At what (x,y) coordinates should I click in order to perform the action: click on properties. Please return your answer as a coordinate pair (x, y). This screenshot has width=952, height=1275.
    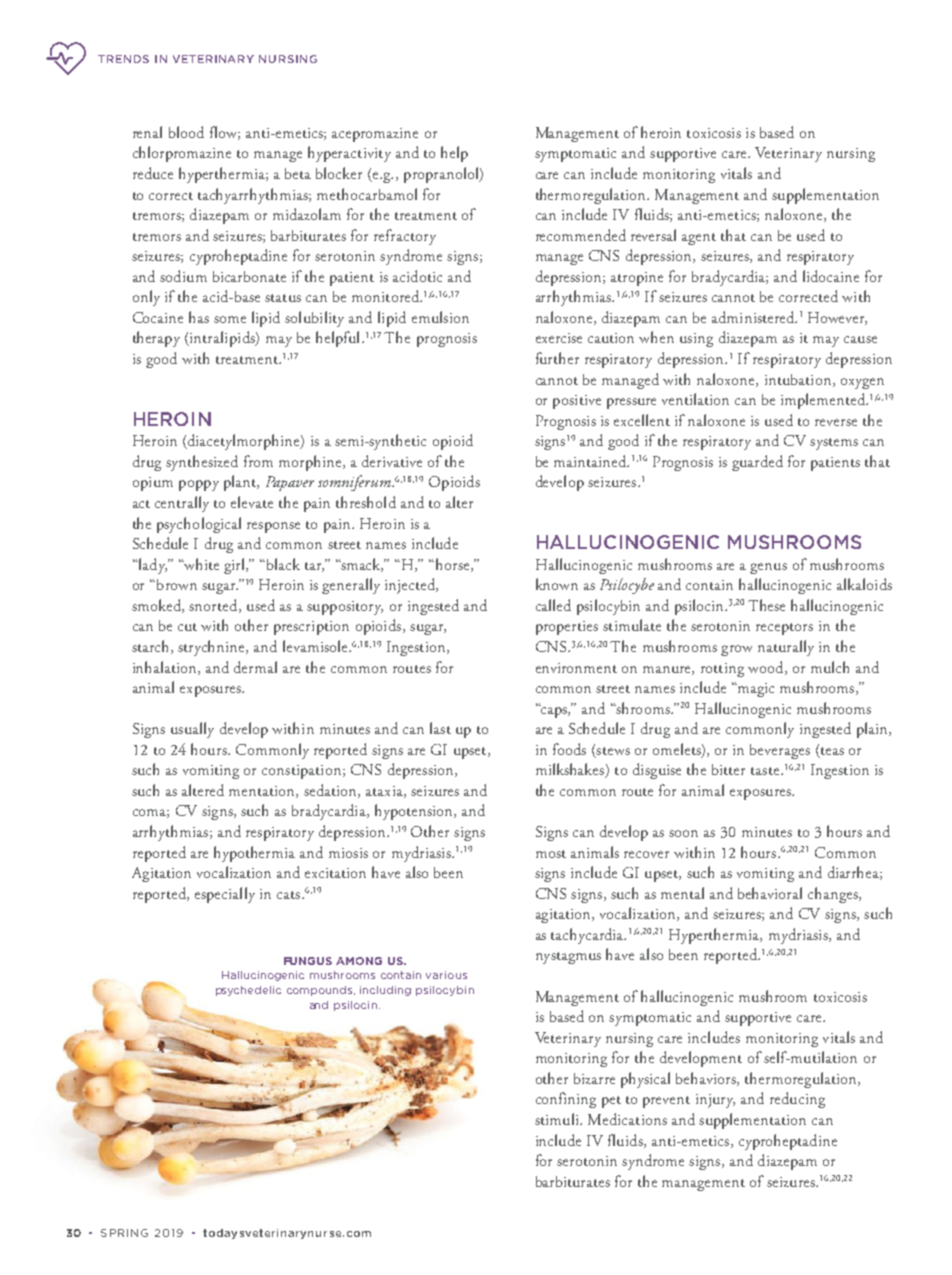
    Looking at the image, I should click on (567, 628).
